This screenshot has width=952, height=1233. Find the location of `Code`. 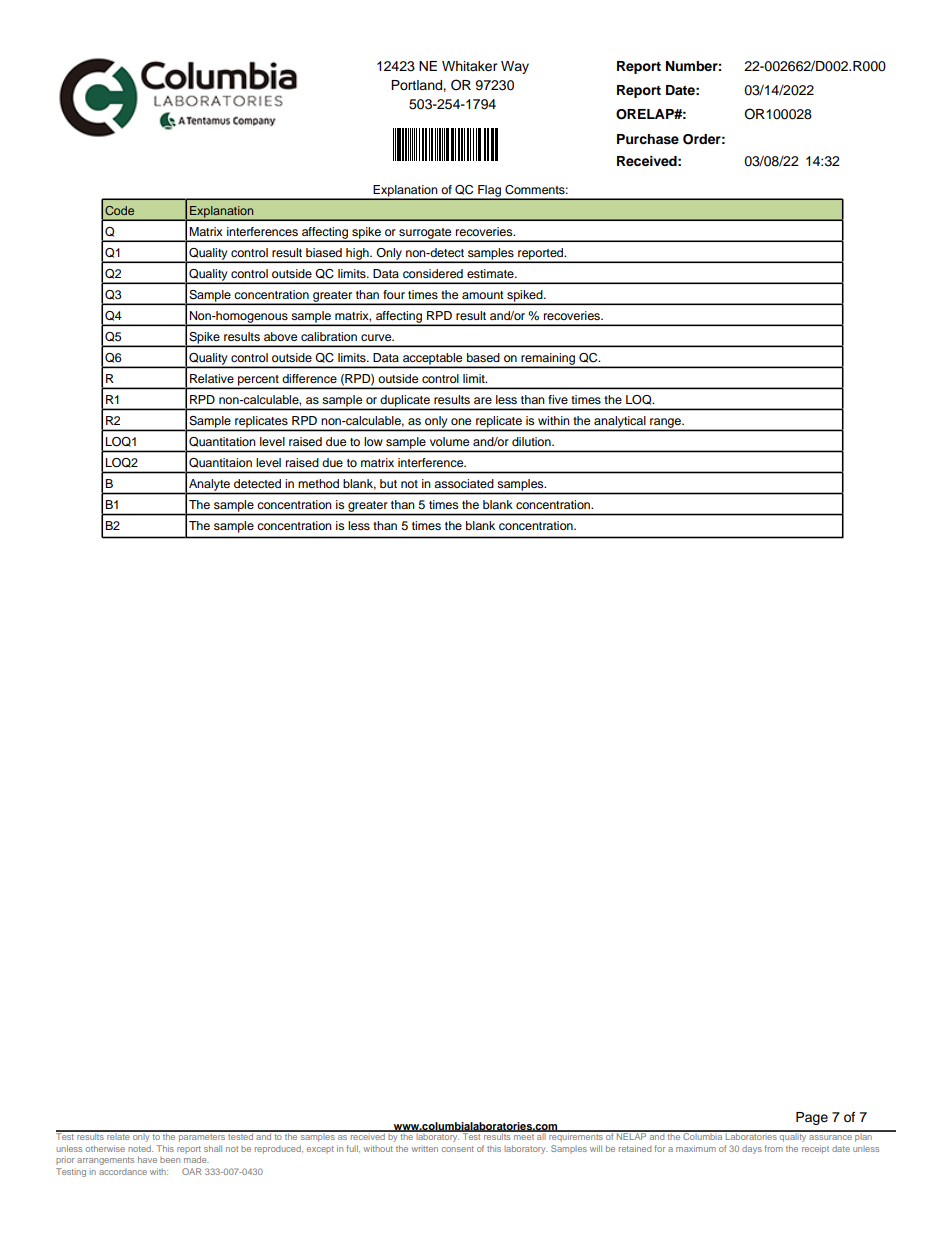

Code is located at coordinates (119, 210).
